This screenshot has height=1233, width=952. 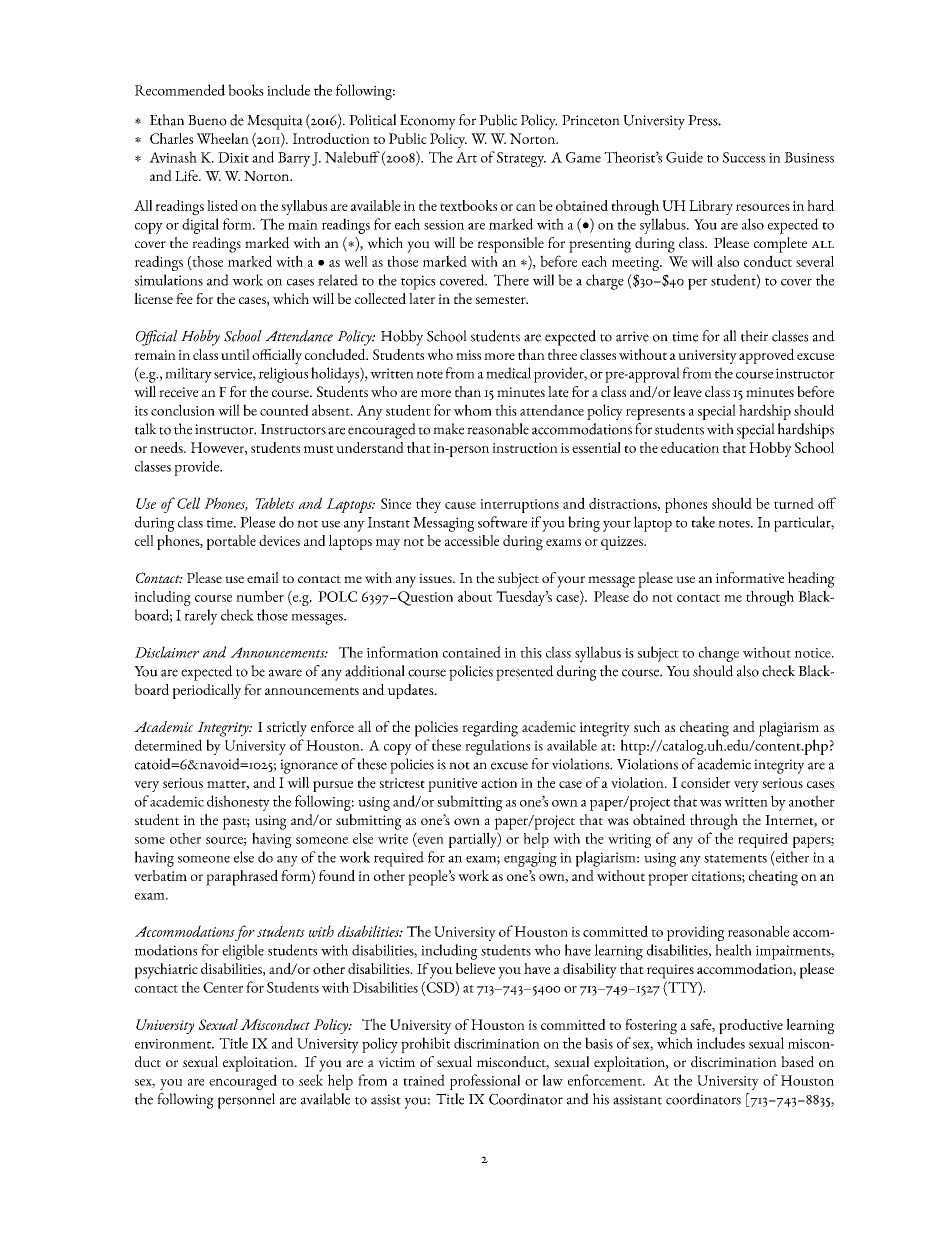 I want to click on environment, so click(x=174, y=1044).
